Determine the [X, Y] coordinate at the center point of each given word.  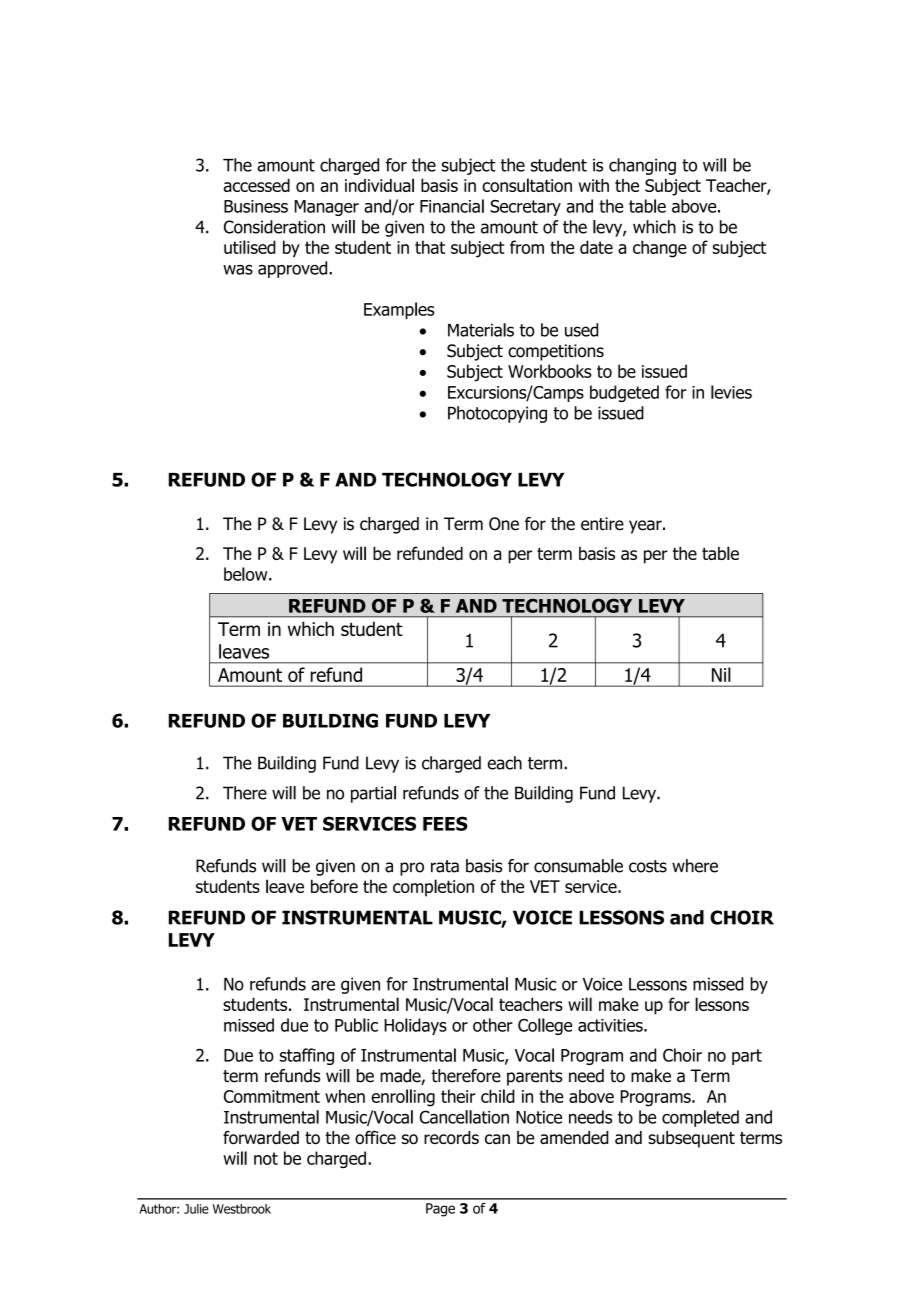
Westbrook [242, 1209]
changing [642, 166]
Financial [452, 206]
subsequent [691, 1139]
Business [256, 206]
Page [440, 1210]
